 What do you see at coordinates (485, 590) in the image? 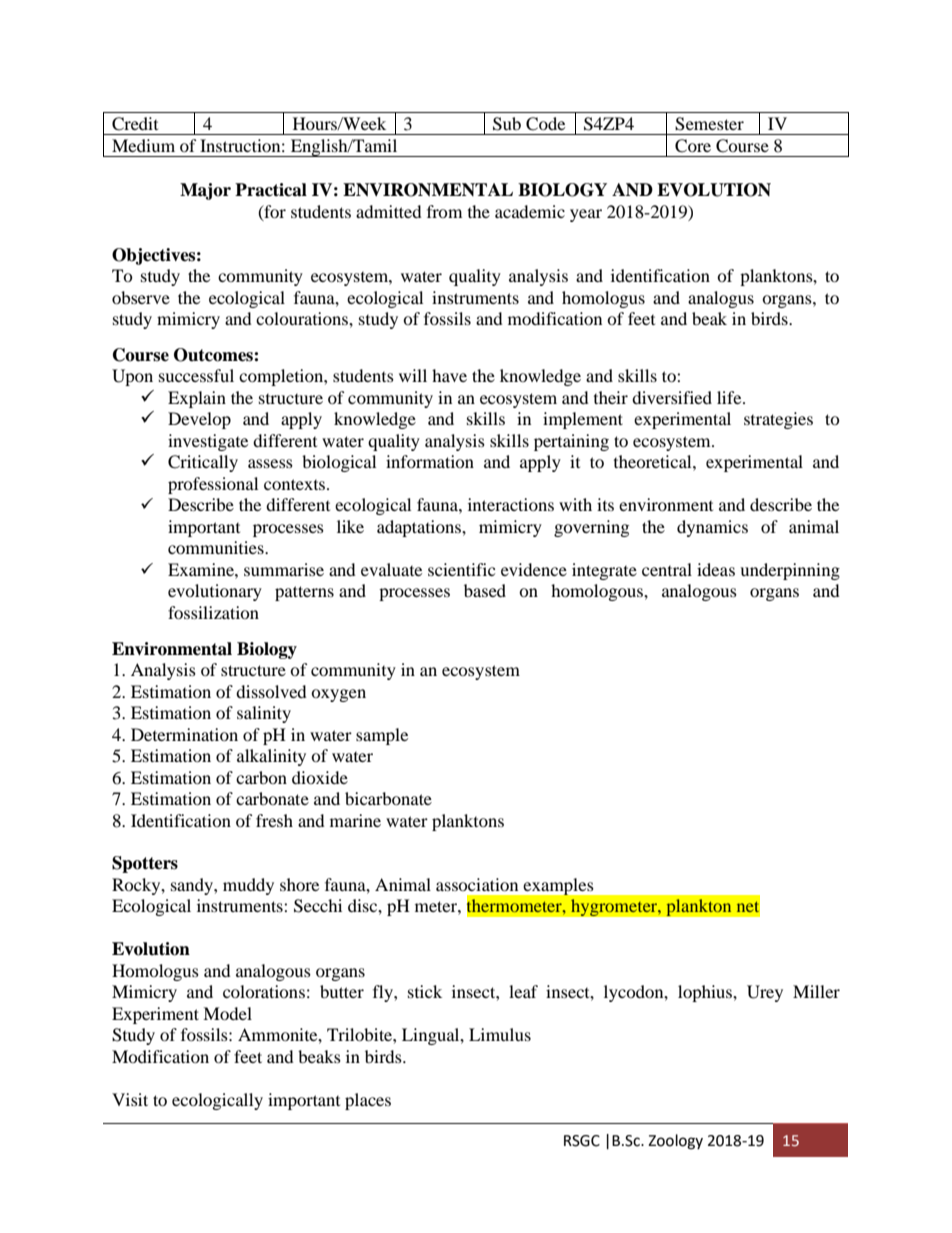
I see `based` at bounding box center [485, 590].
